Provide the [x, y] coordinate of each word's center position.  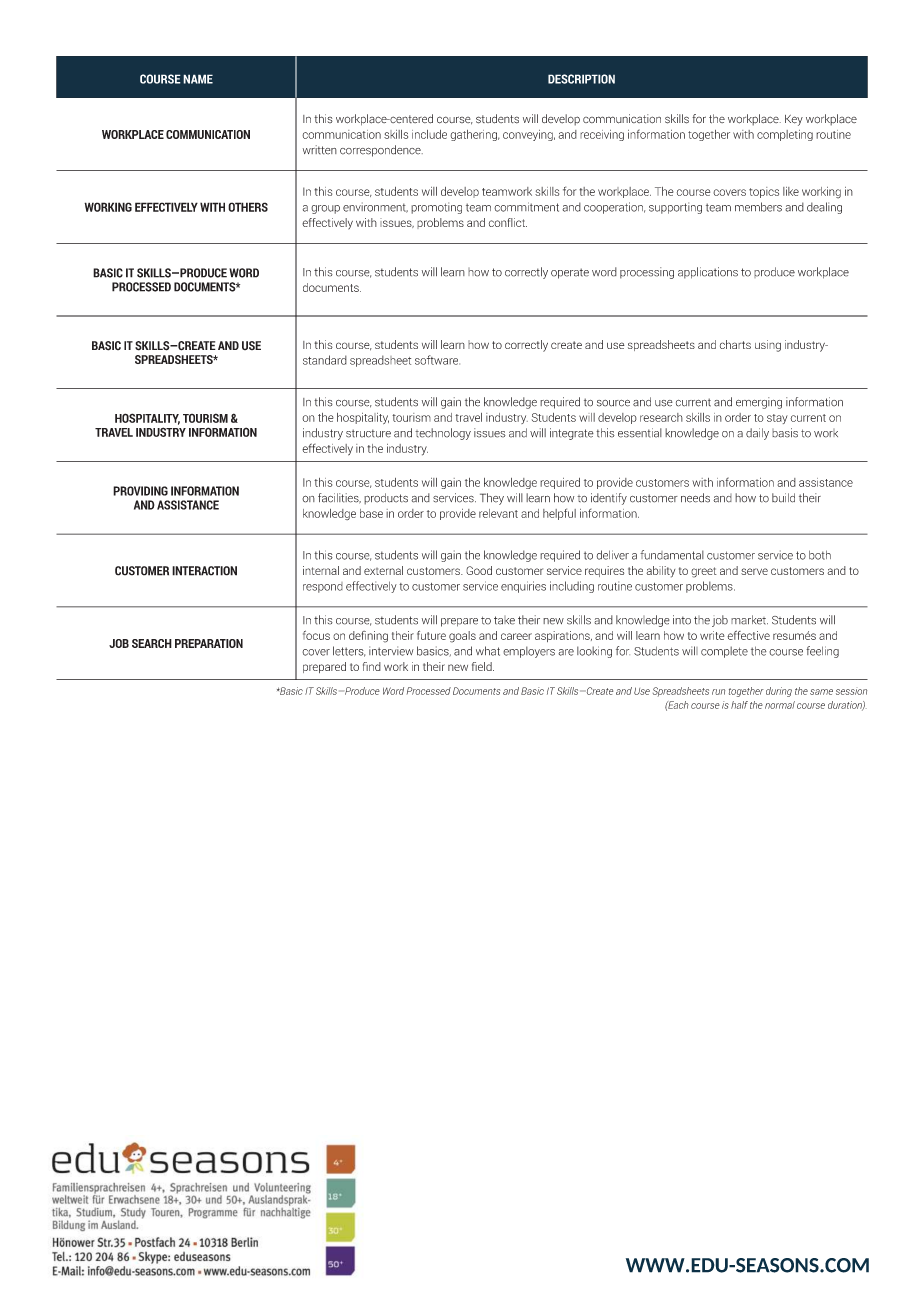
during [779, 692]
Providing [140, 491]
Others [248, 207]
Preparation [209, 643]
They [492, 499]
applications [708, 273]
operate [570, 273]
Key [794, 120]
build [783, 498]
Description [581, 79]
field [483, 666]
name [198, 79]
